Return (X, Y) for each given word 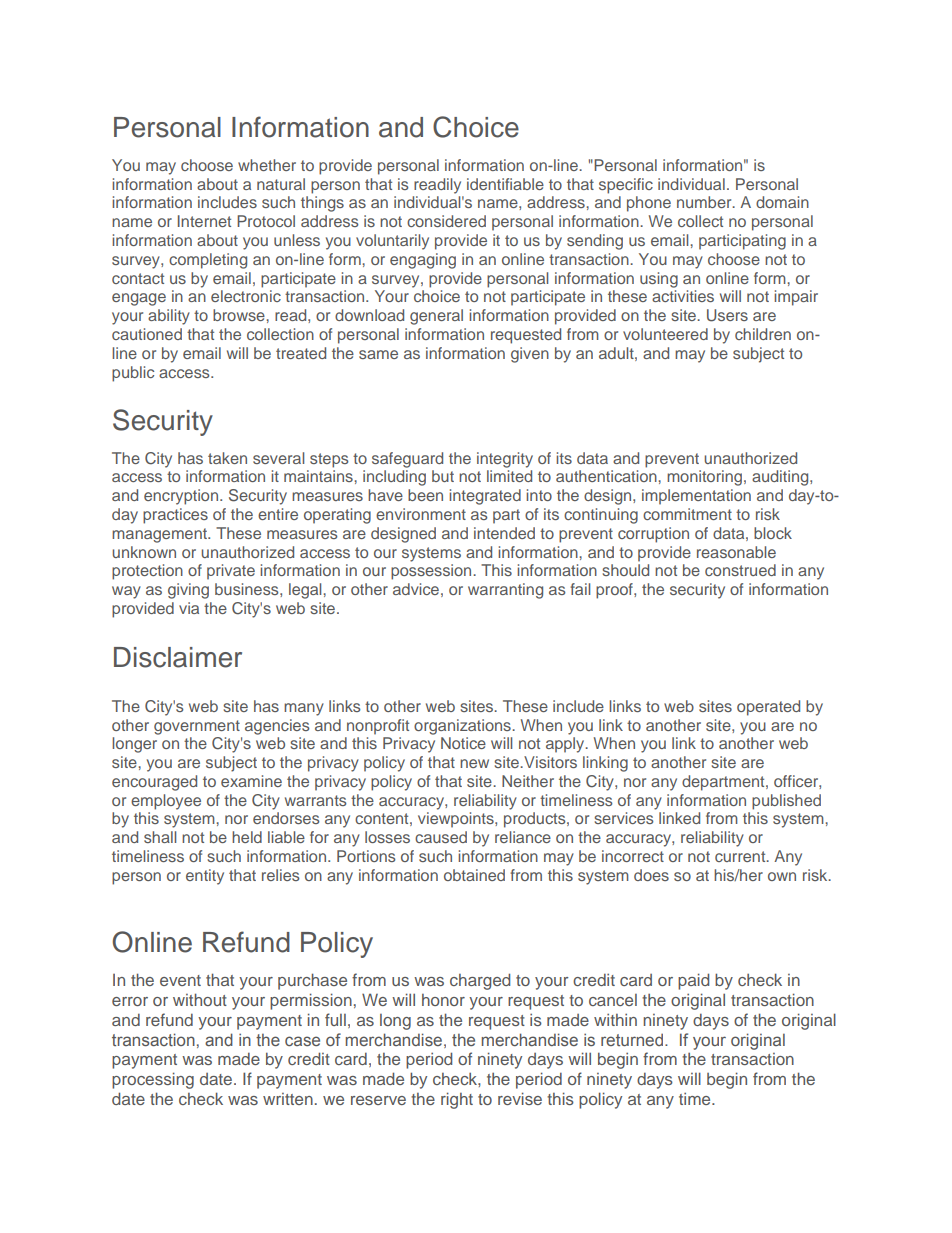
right (457, 1100)
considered (446, 221)
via (189, 608)
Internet (204, 221)
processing (153, 1080)
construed (740, 570)
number (705, 202)
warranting (505, 591)
